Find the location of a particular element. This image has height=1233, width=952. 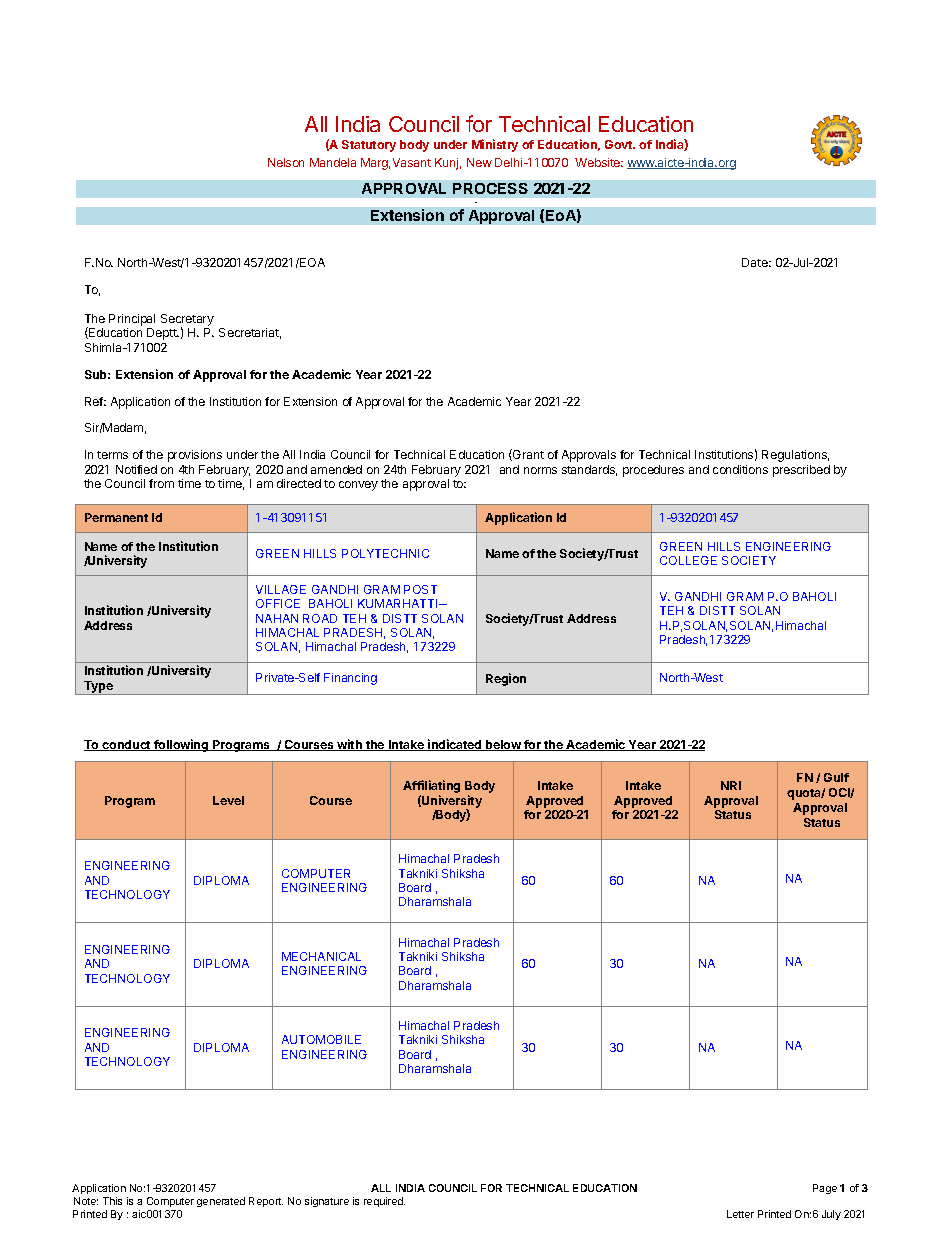

Level is located at coordinates (228, 800).
